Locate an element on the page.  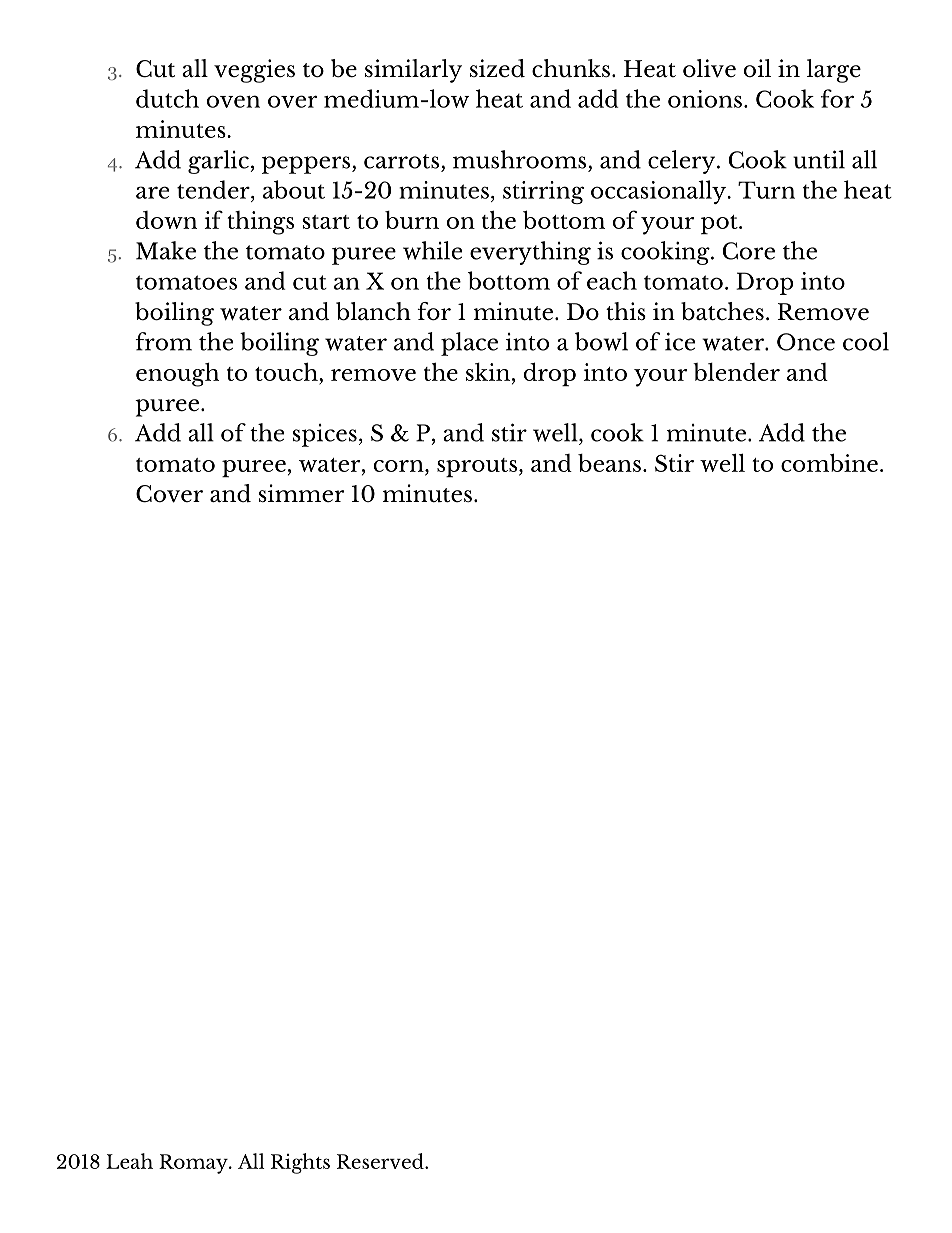
combine is located at coordinates (829, 462).
